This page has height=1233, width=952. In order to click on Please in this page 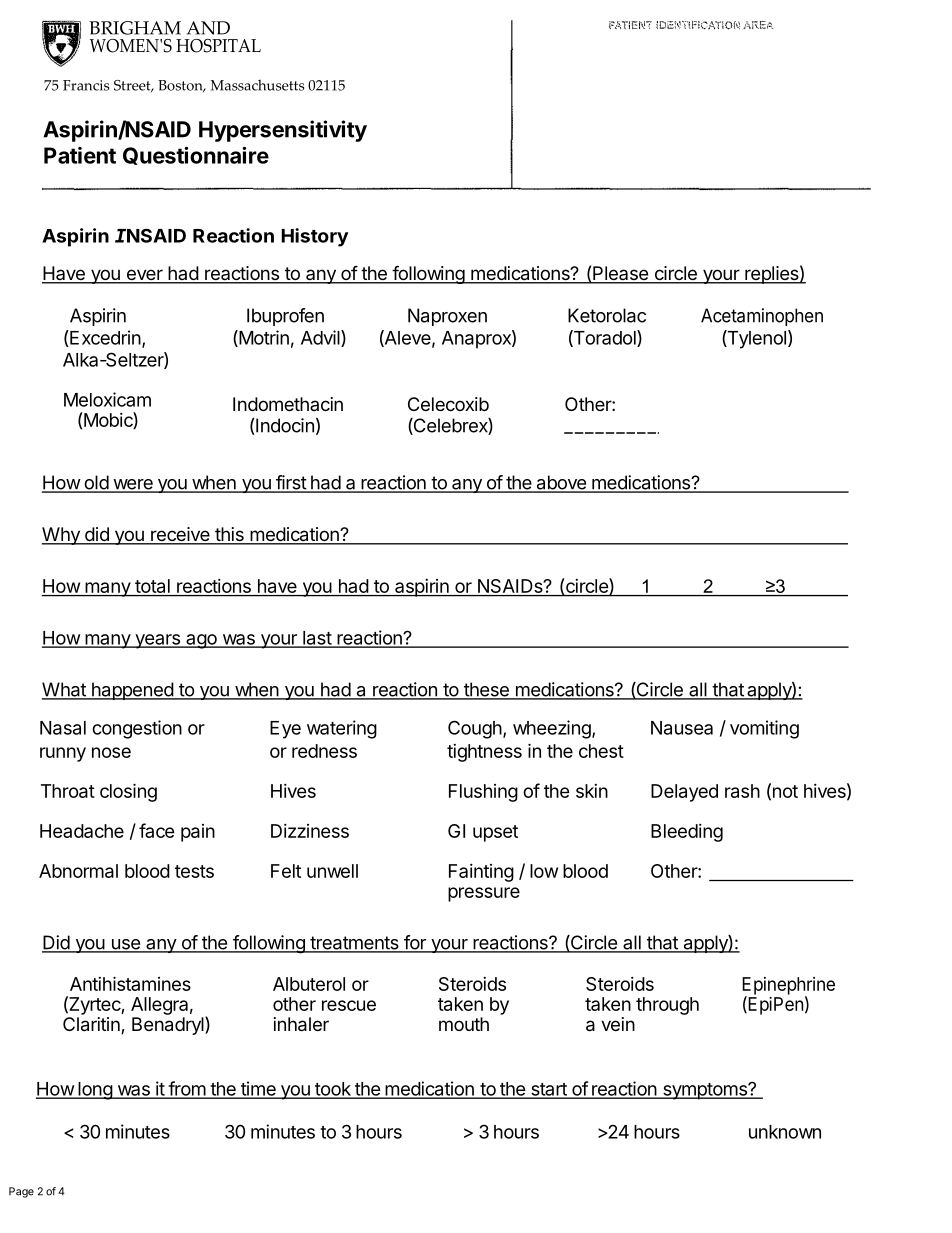, I will do `click(620, 274)`.
